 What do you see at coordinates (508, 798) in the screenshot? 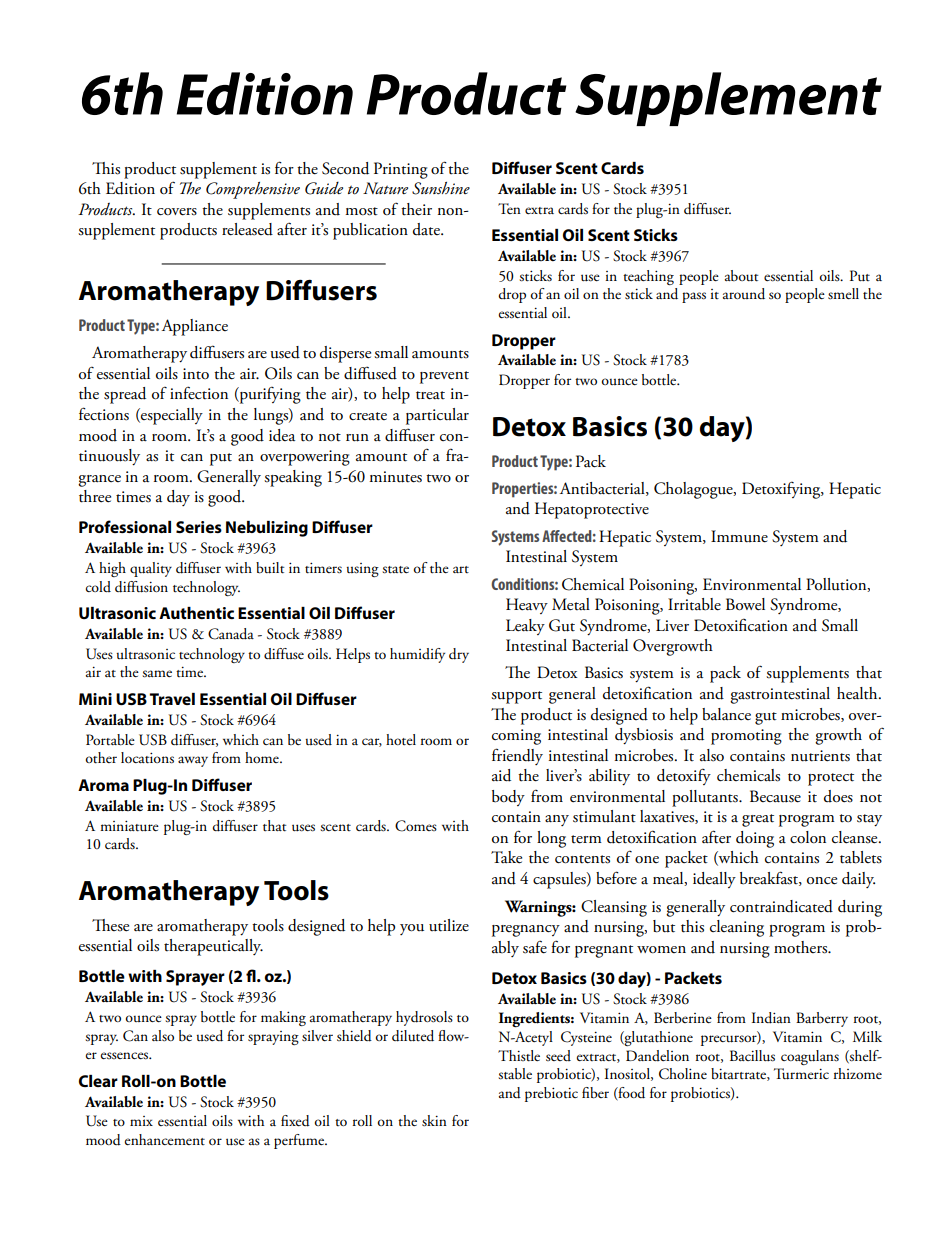
I see `body` at bounding box center [508, 798].
